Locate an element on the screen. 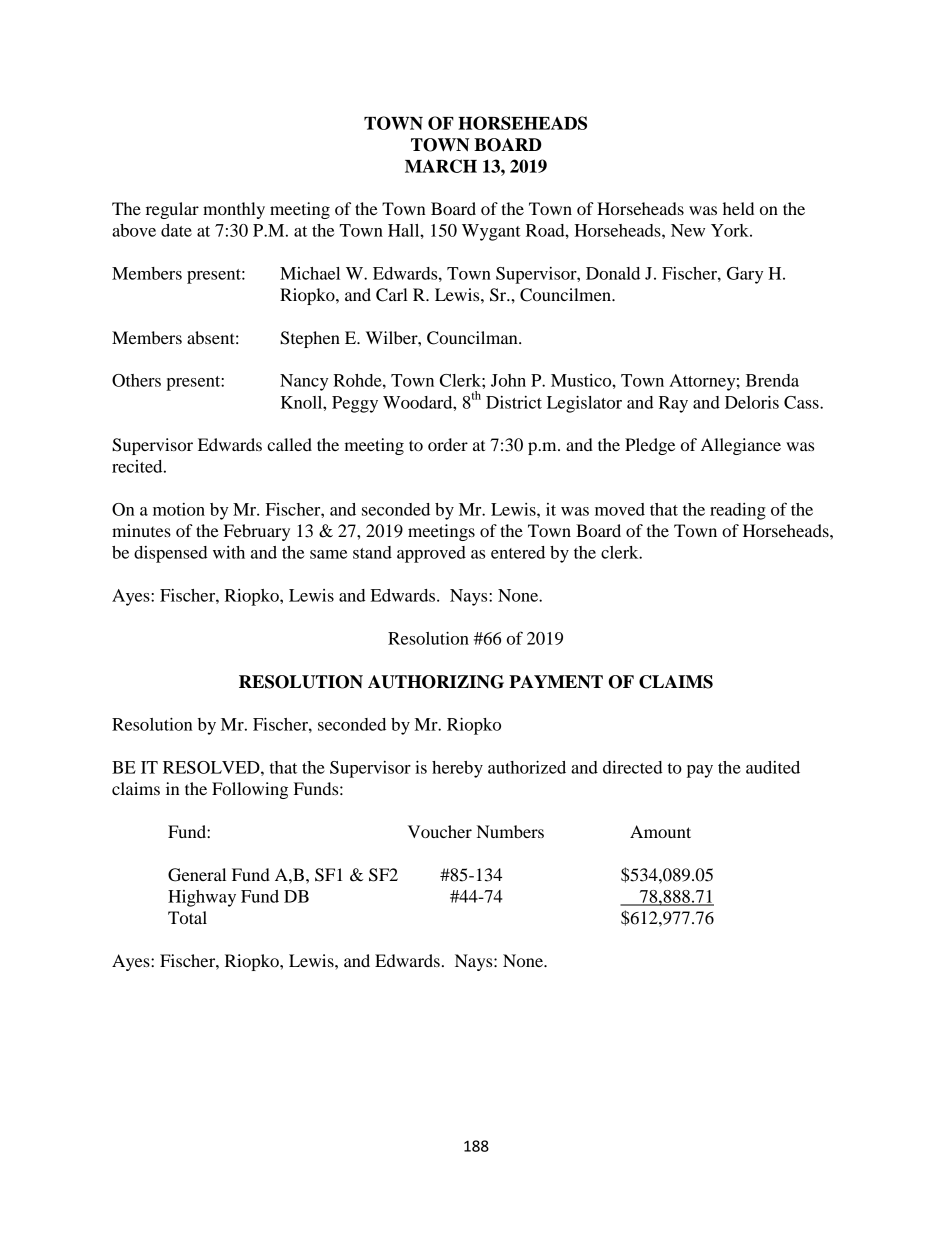  held is located at coordinates (738, 208).
